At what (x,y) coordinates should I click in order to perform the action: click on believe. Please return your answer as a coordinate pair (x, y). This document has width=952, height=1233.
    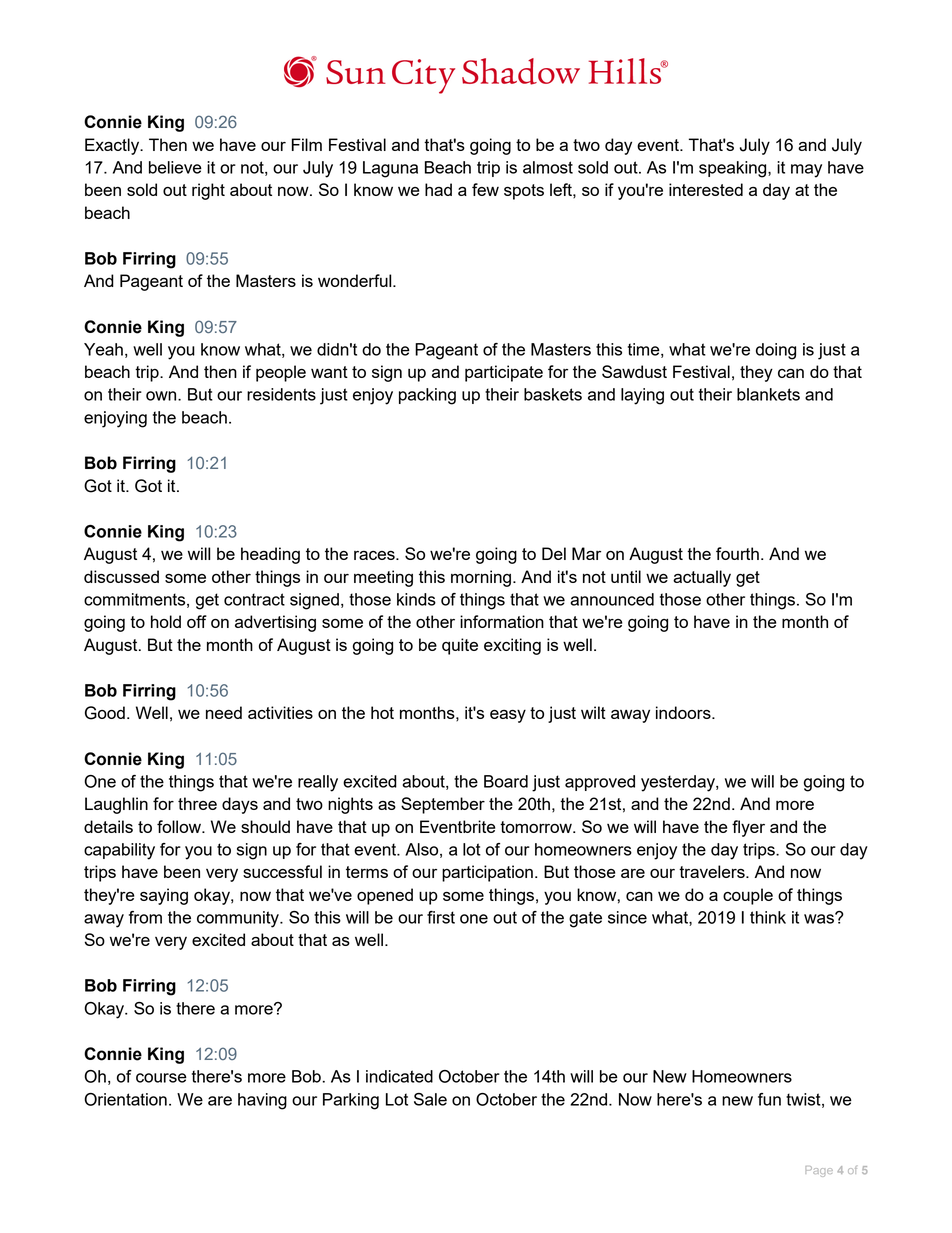
    Looking at the image, I should click on (175, 167).
